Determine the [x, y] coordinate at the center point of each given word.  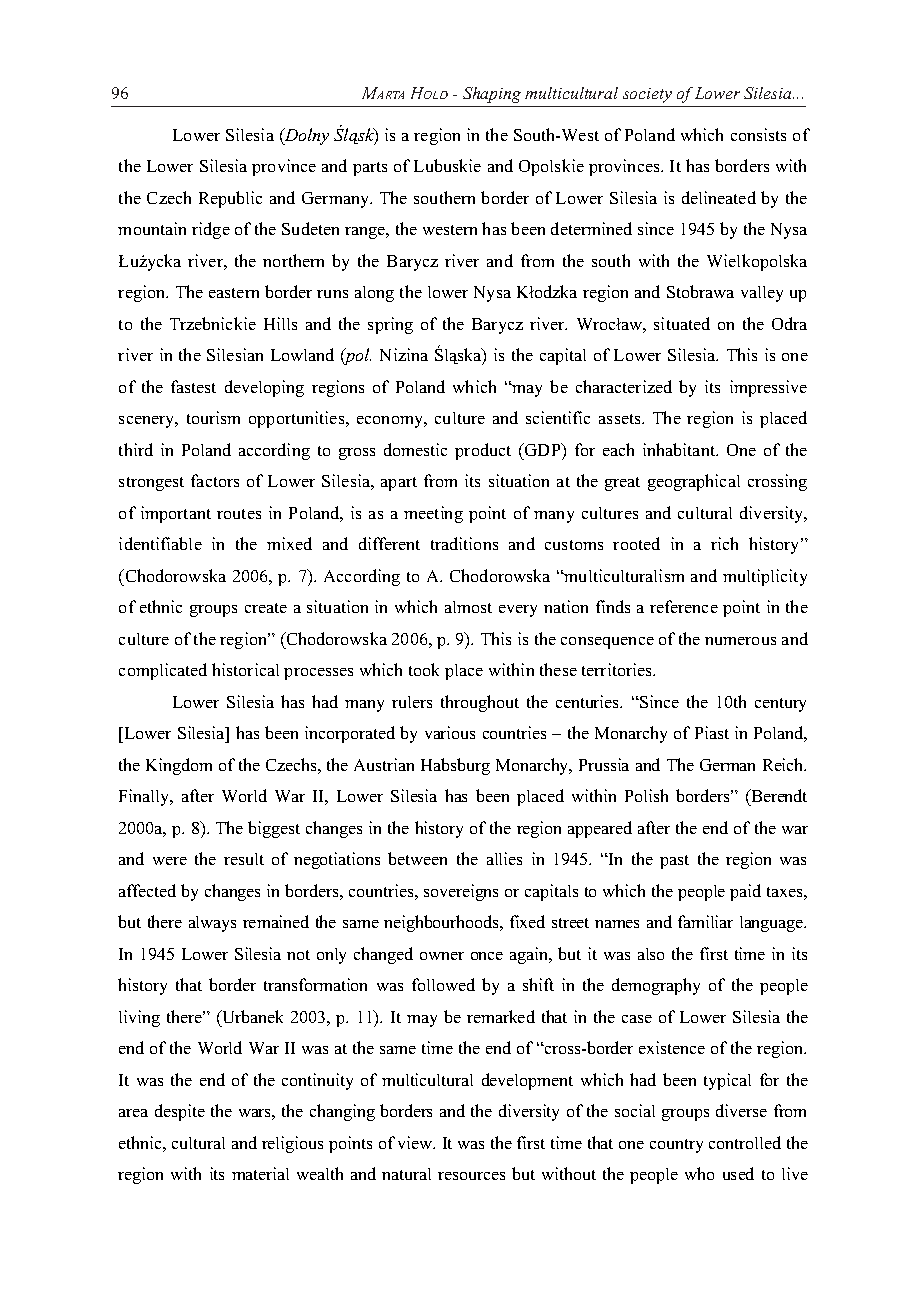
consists [758, 134]
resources [471, 1176]
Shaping [492, 95]
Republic [230, 199]
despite [180, 1112]
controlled [745, 1142]
